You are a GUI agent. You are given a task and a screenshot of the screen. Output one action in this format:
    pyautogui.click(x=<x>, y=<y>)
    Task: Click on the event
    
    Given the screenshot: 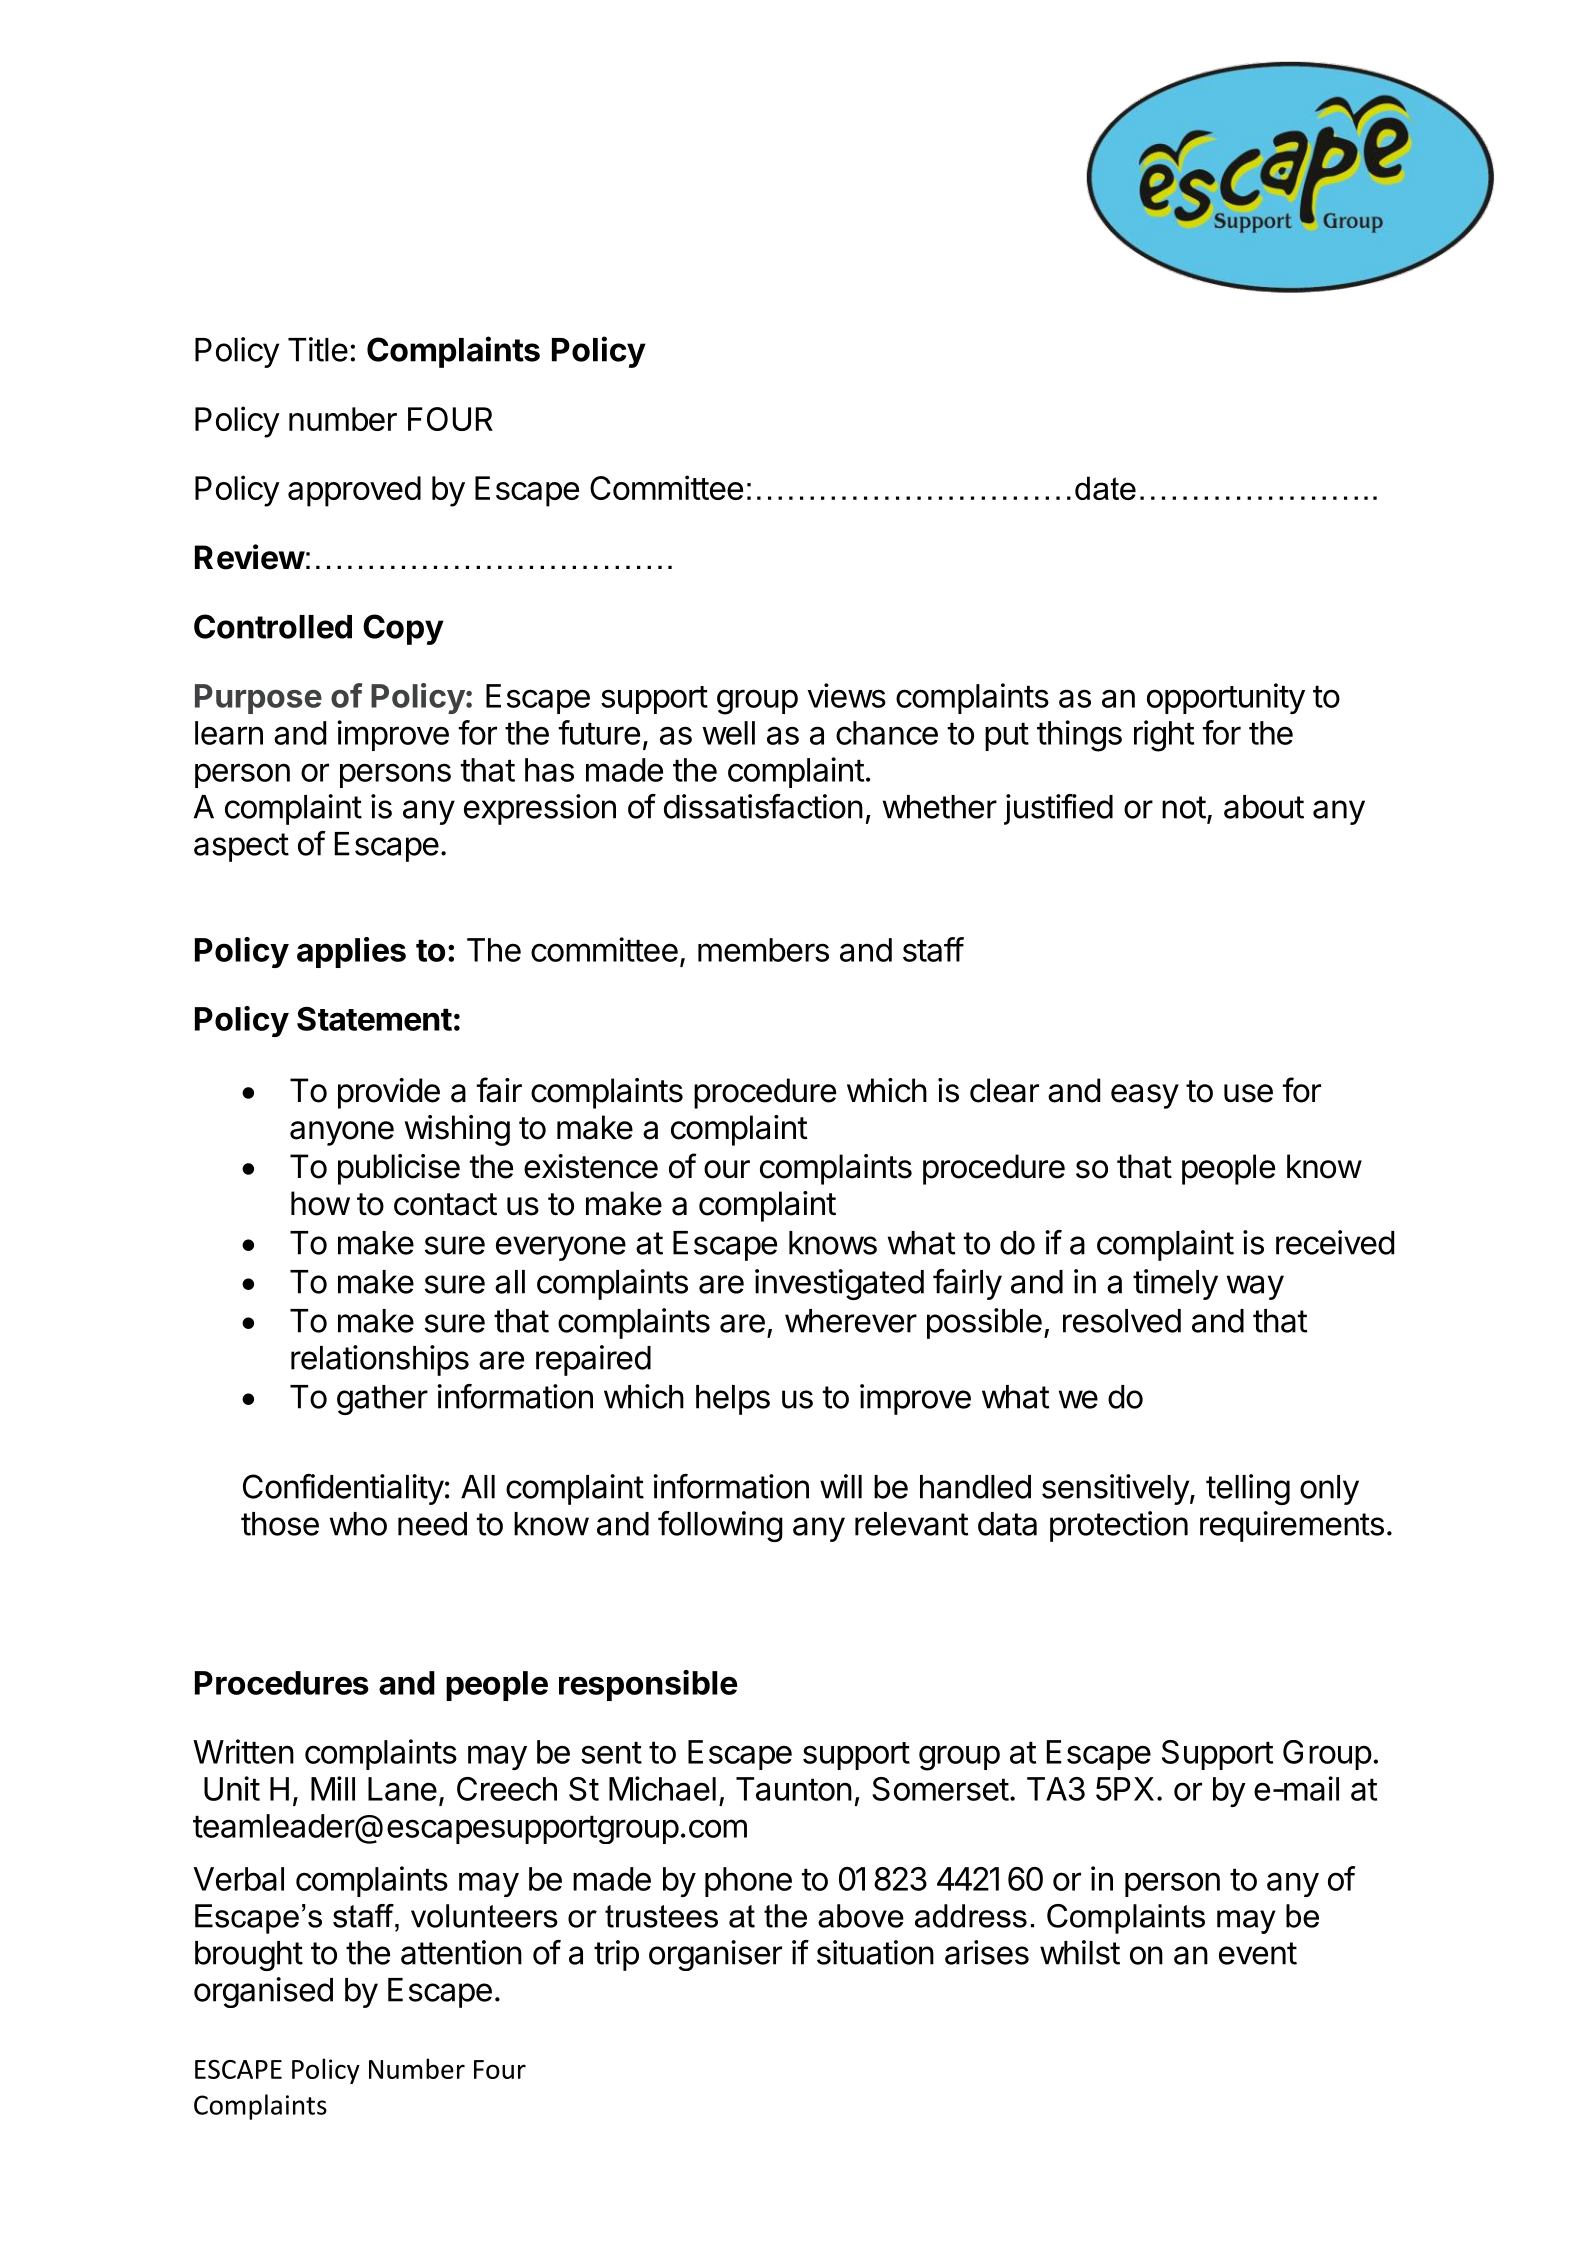 What is the action you would take?
    pyautogui.click(x=1258, y=1953)
